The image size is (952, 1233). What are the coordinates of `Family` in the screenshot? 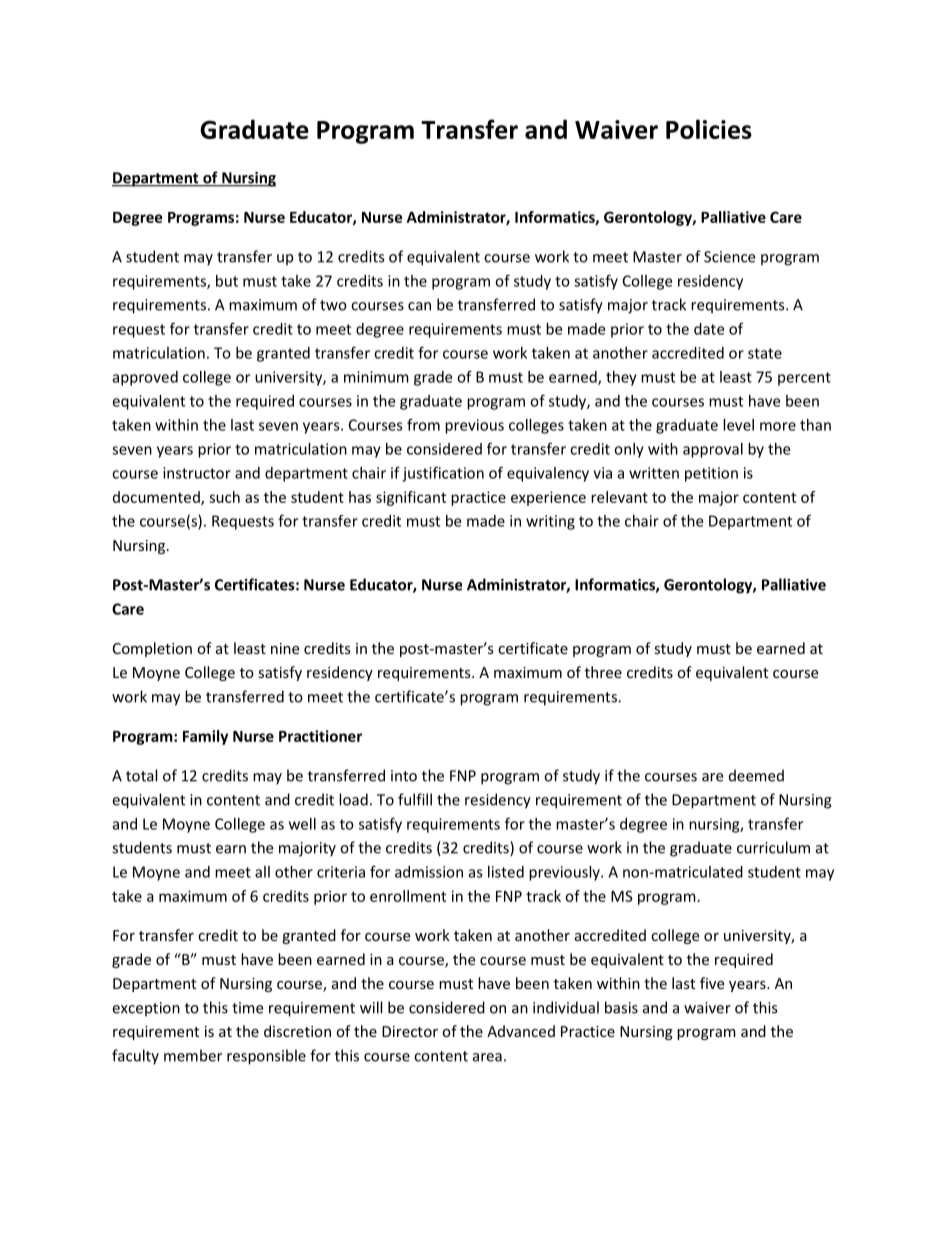 It's located at (205, 737).
